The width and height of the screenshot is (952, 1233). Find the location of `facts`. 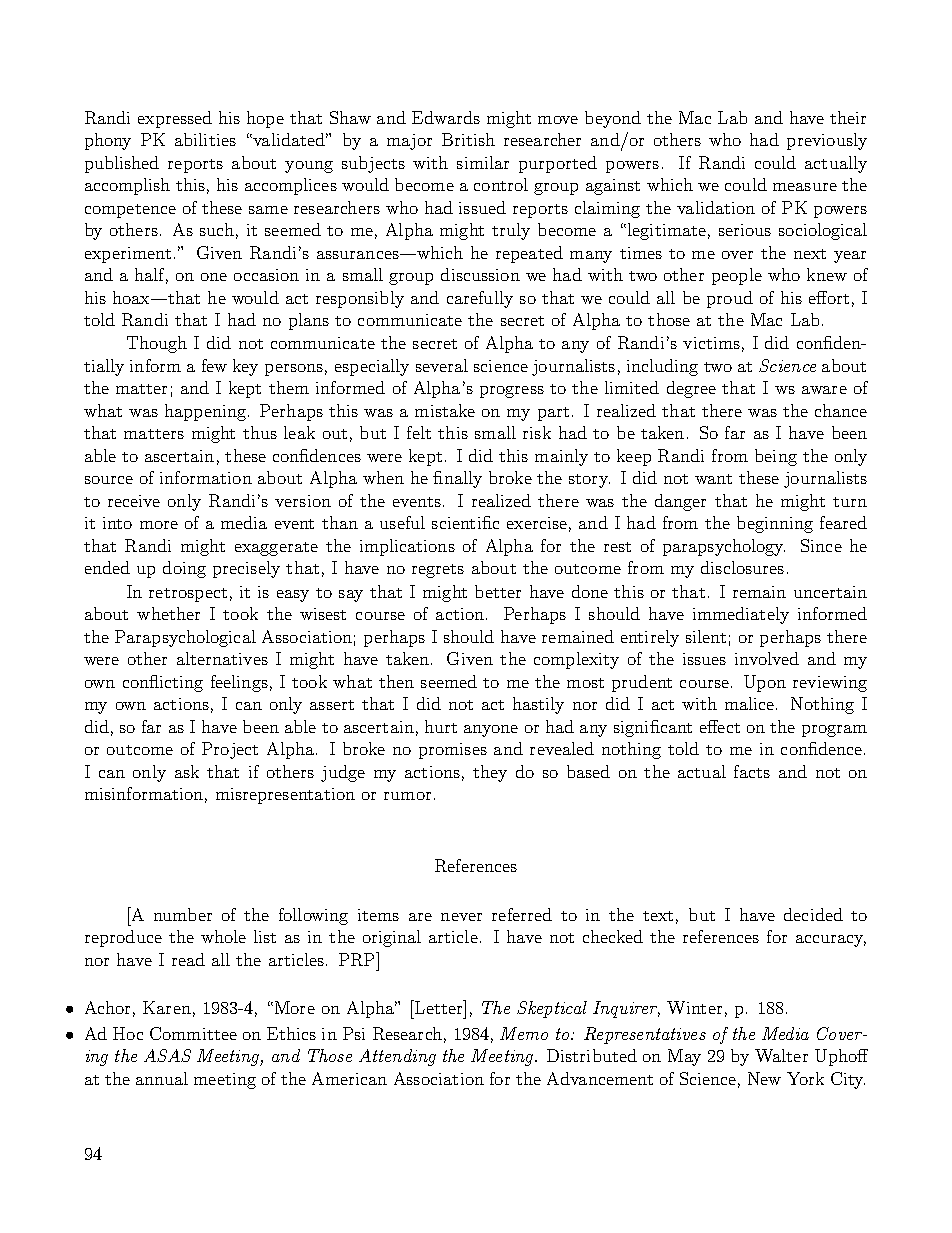

facts is located at coordinates (752, 771).
